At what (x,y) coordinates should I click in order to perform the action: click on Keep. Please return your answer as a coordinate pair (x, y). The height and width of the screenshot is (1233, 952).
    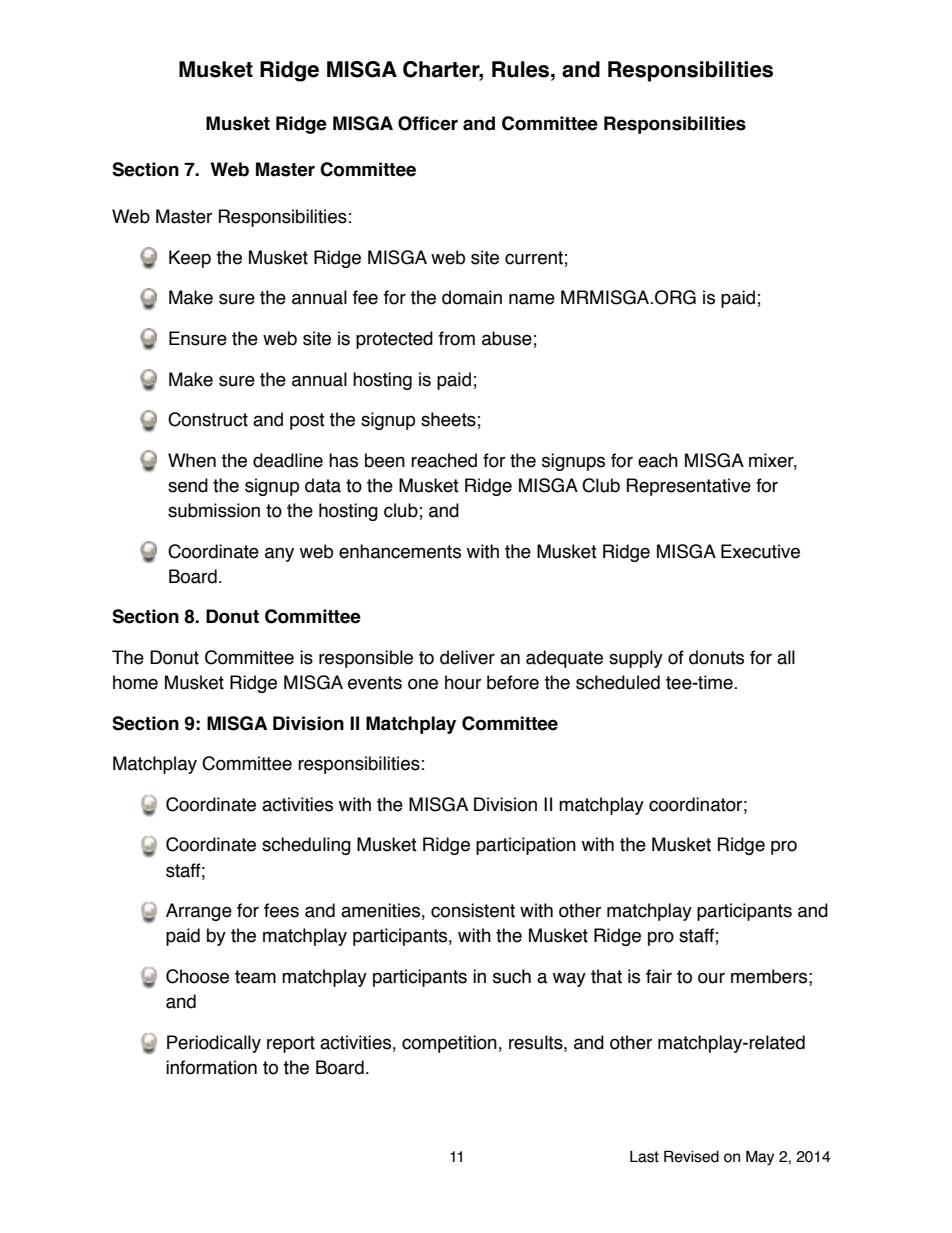
    Looking at the image, I should click on (190, 259).
